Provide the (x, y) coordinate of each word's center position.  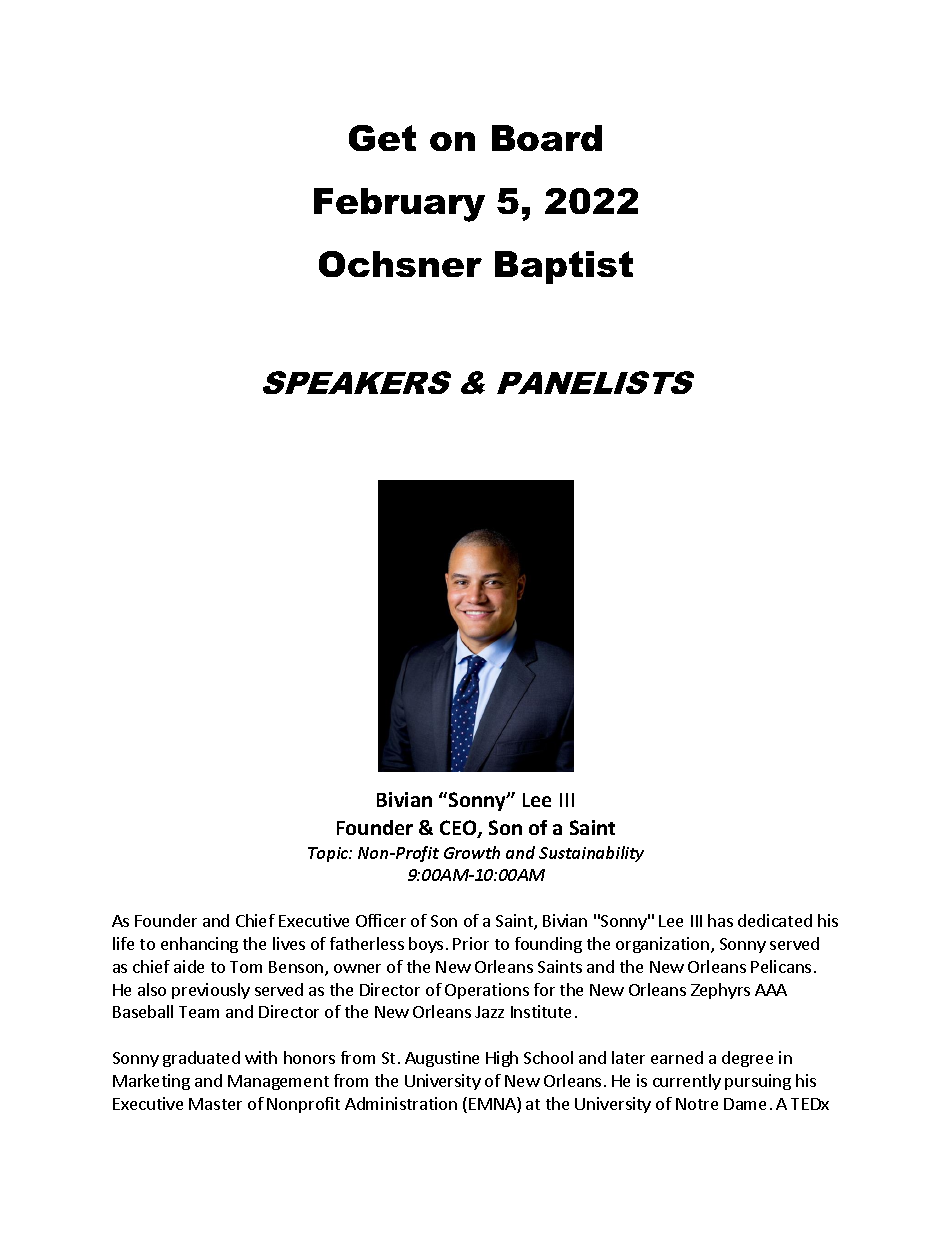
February (399, 205)
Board (547, 138)
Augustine (442, 1059)
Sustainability (591, 854)
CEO (459, 829)
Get (382, 138)
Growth (472, 852)
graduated (201, 1059)
